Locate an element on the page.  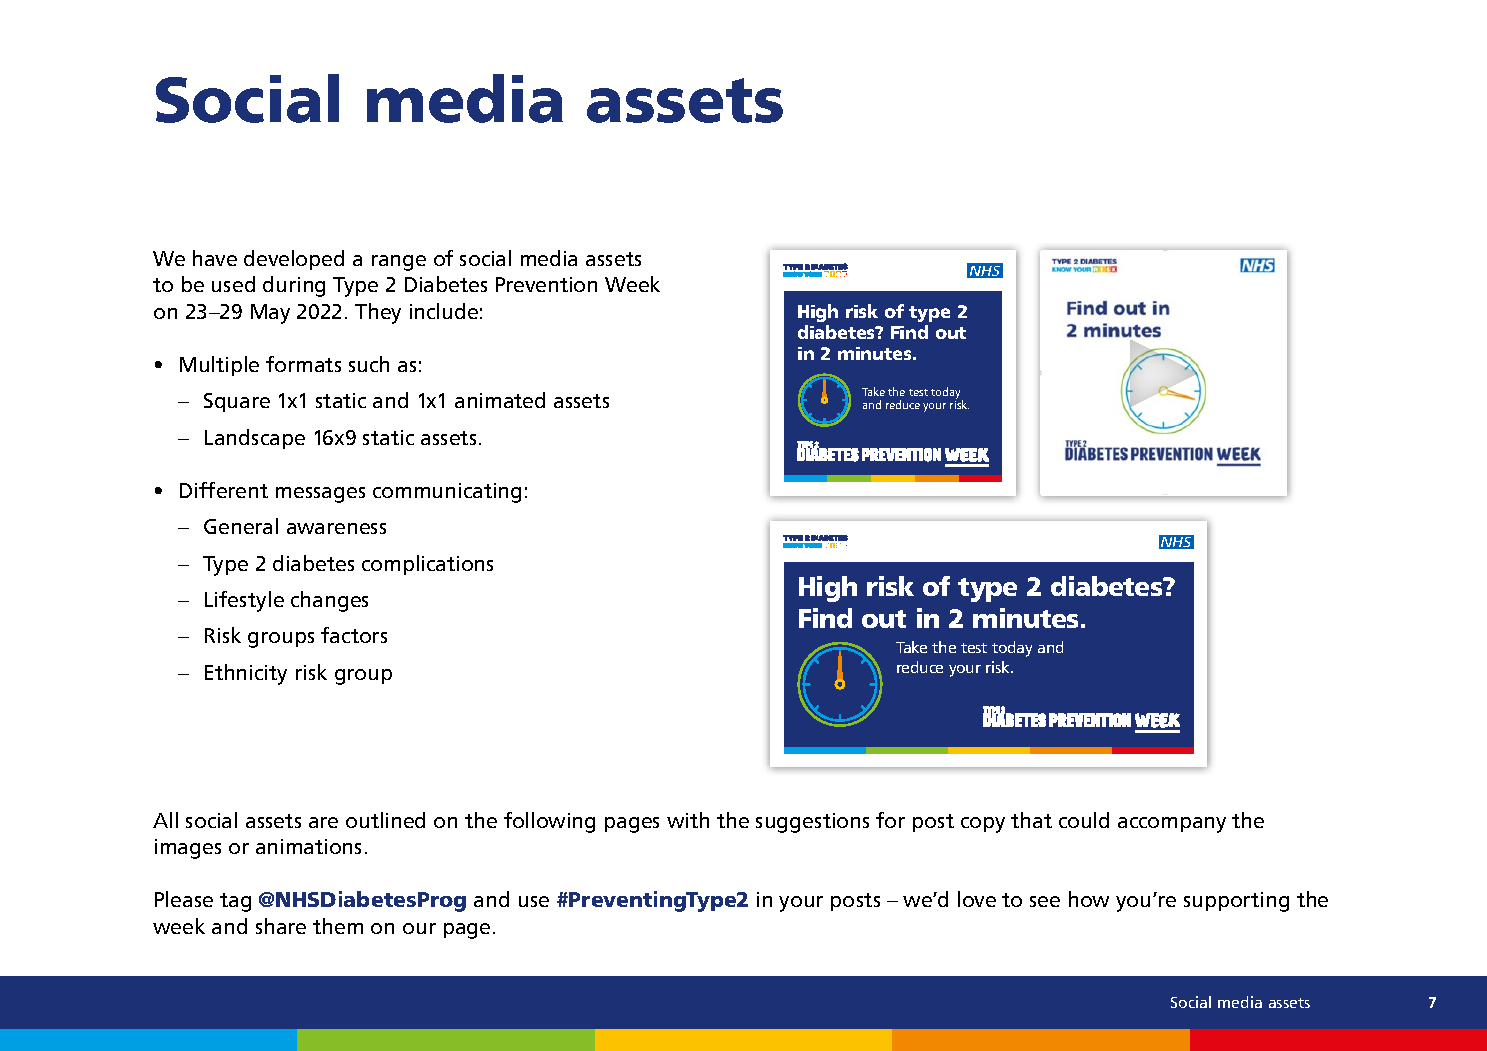
changes is located at coordinates (329, 601).
